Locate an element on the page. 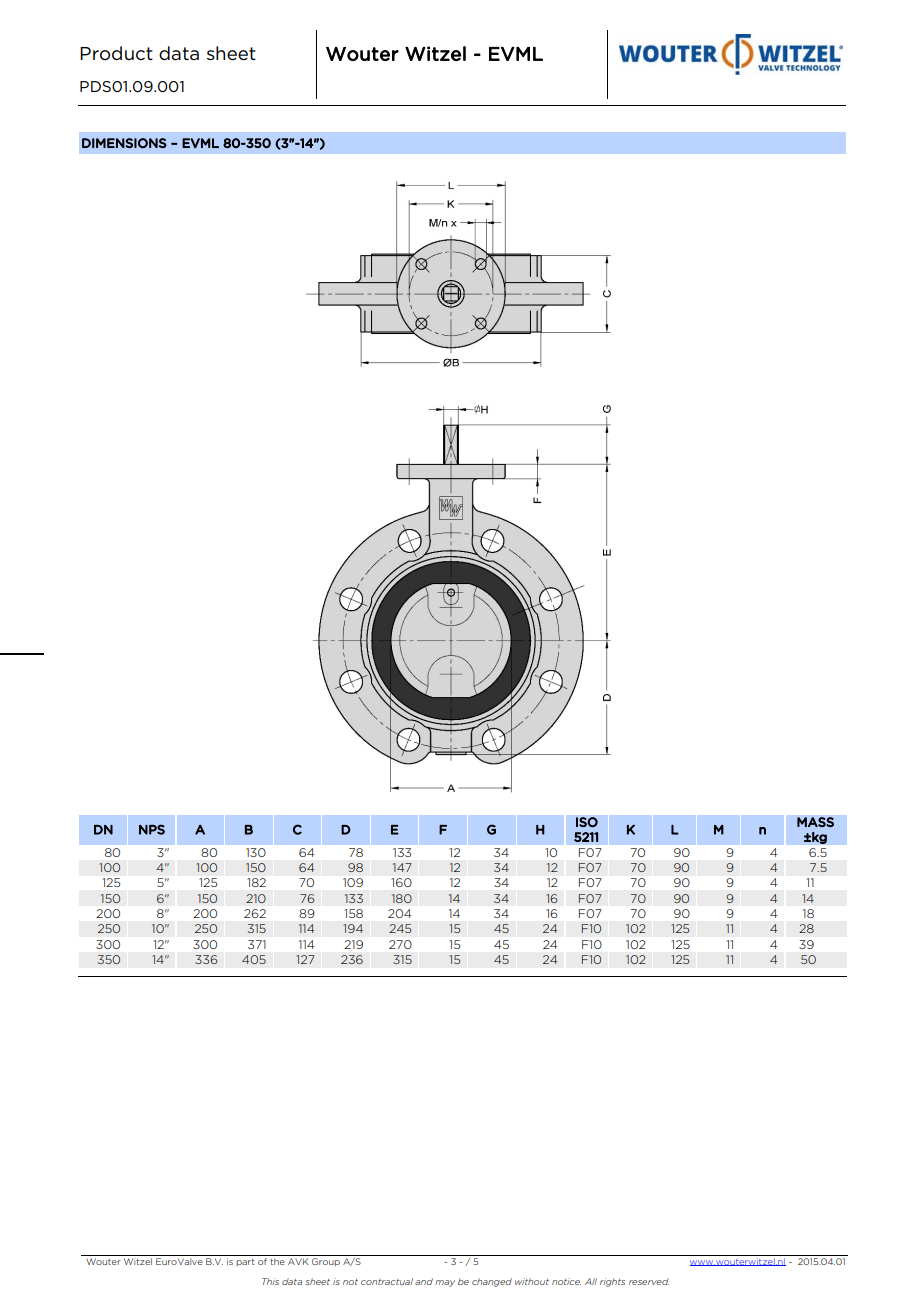  Group is located at coordinates (326, 1262).
